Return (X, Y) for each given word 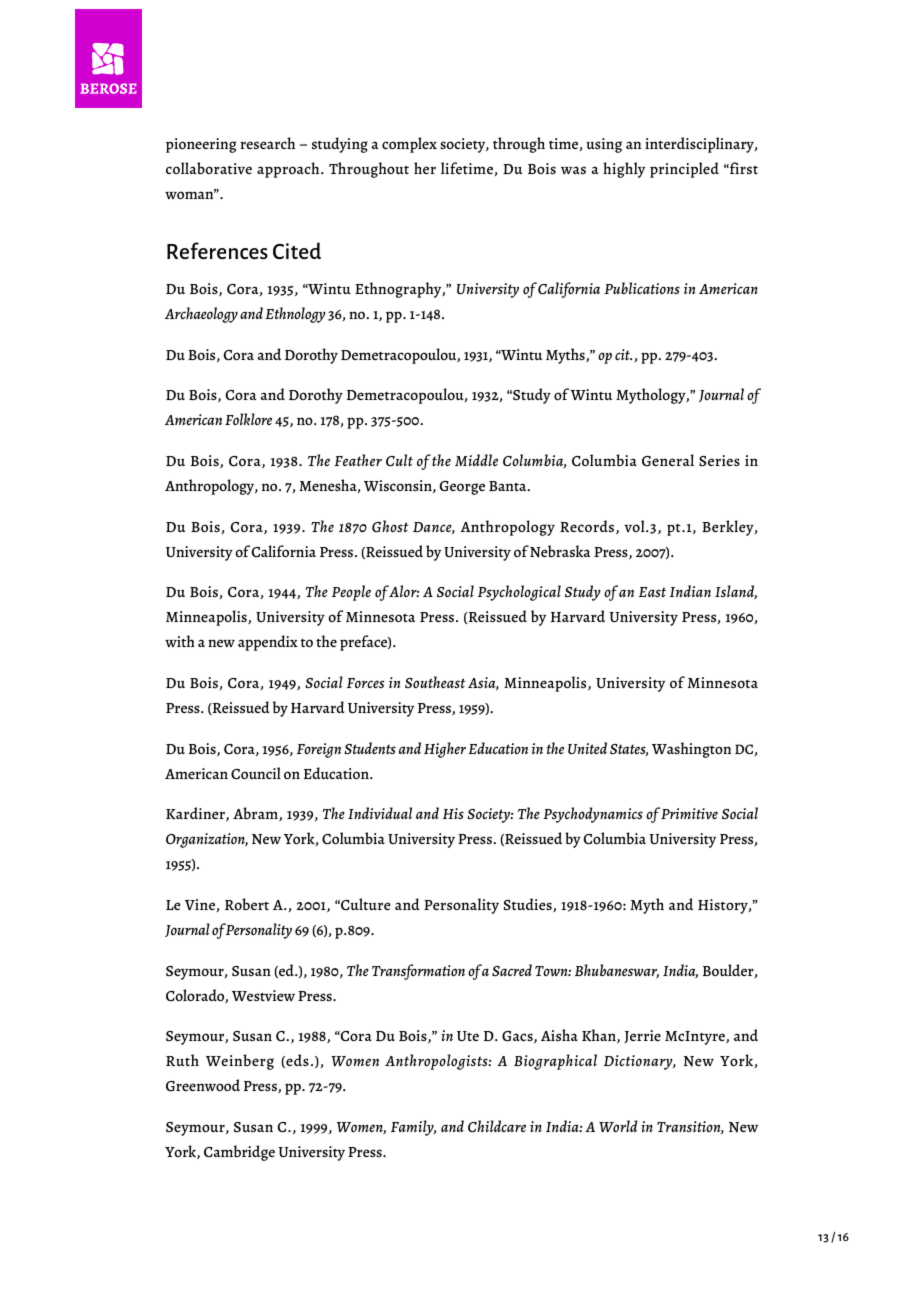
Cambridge (239, 1153)
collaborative (209, 168)
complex (409, 145)
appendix (268, 643)
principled (684, 170)
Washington (691, 750)
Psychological (519, 593)
